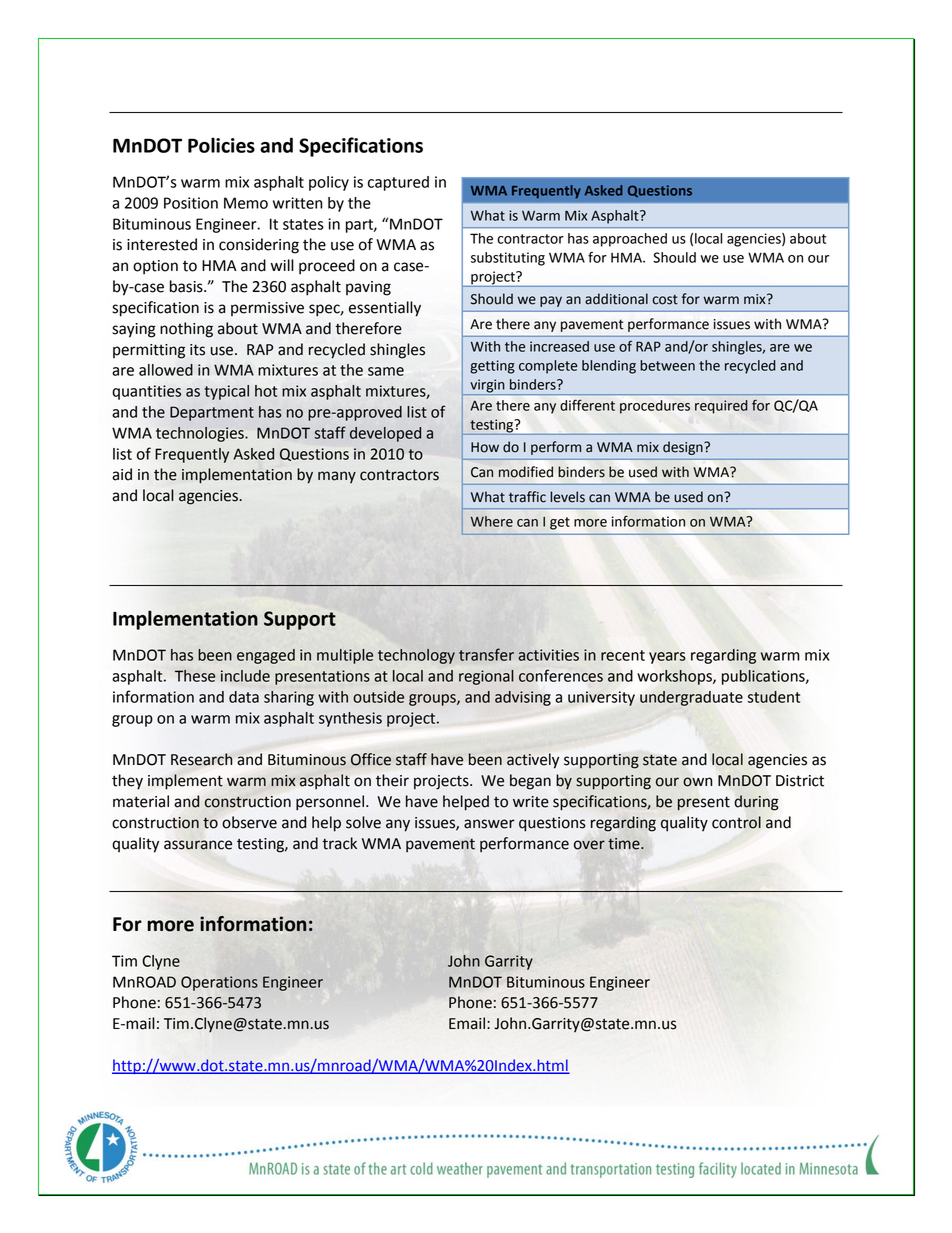 Image resolution: width=952 pixels, height=1233 pixels. What do you see at coordinates (492, 521) in the page?
I see `Where` at bounding box center [492, 521].
